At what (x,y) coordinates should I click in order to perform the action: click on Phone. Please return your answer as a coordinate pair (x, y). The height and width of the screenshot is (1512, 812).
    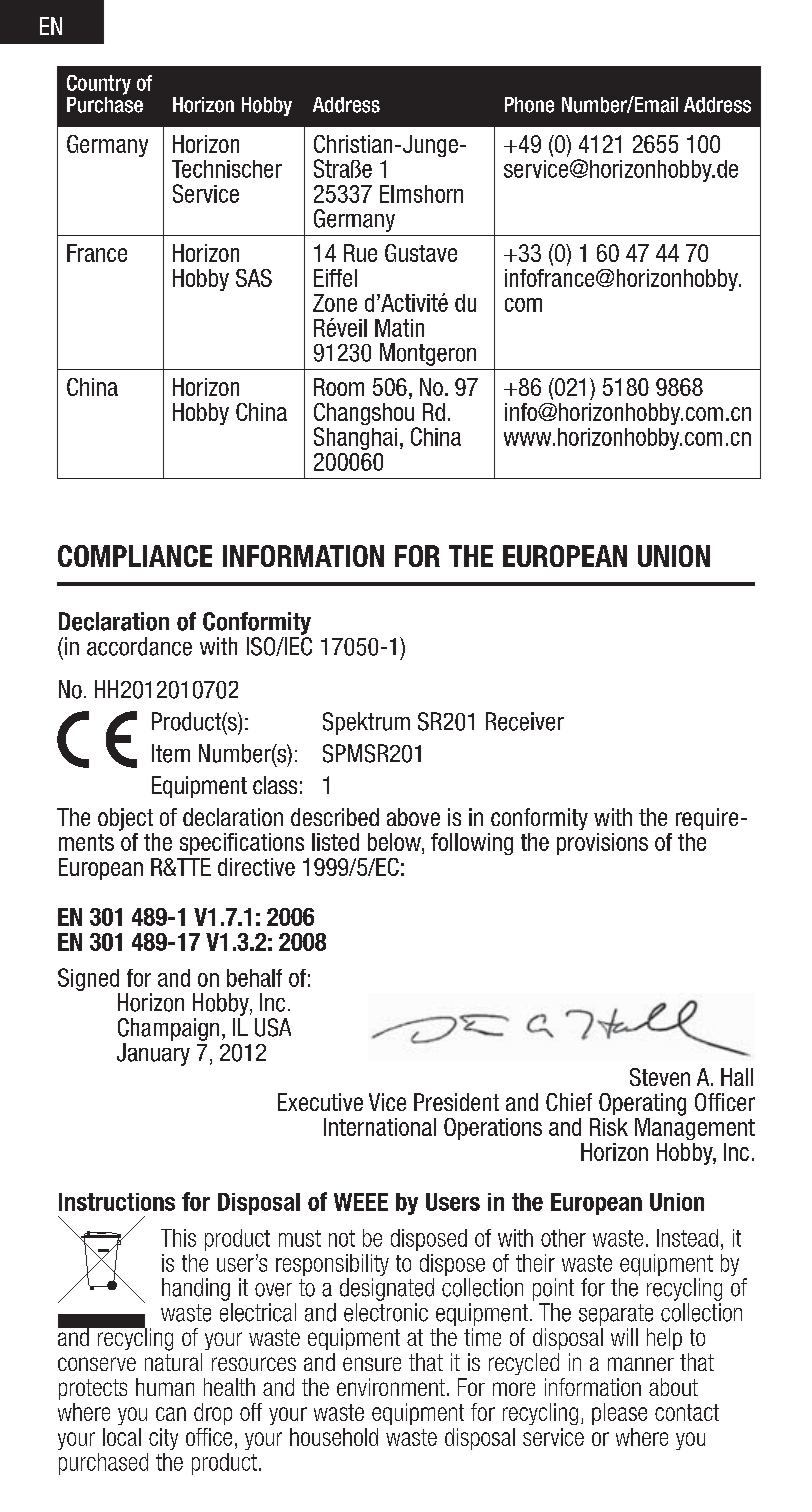
    Looking at the image, I should click on (529, 105).
